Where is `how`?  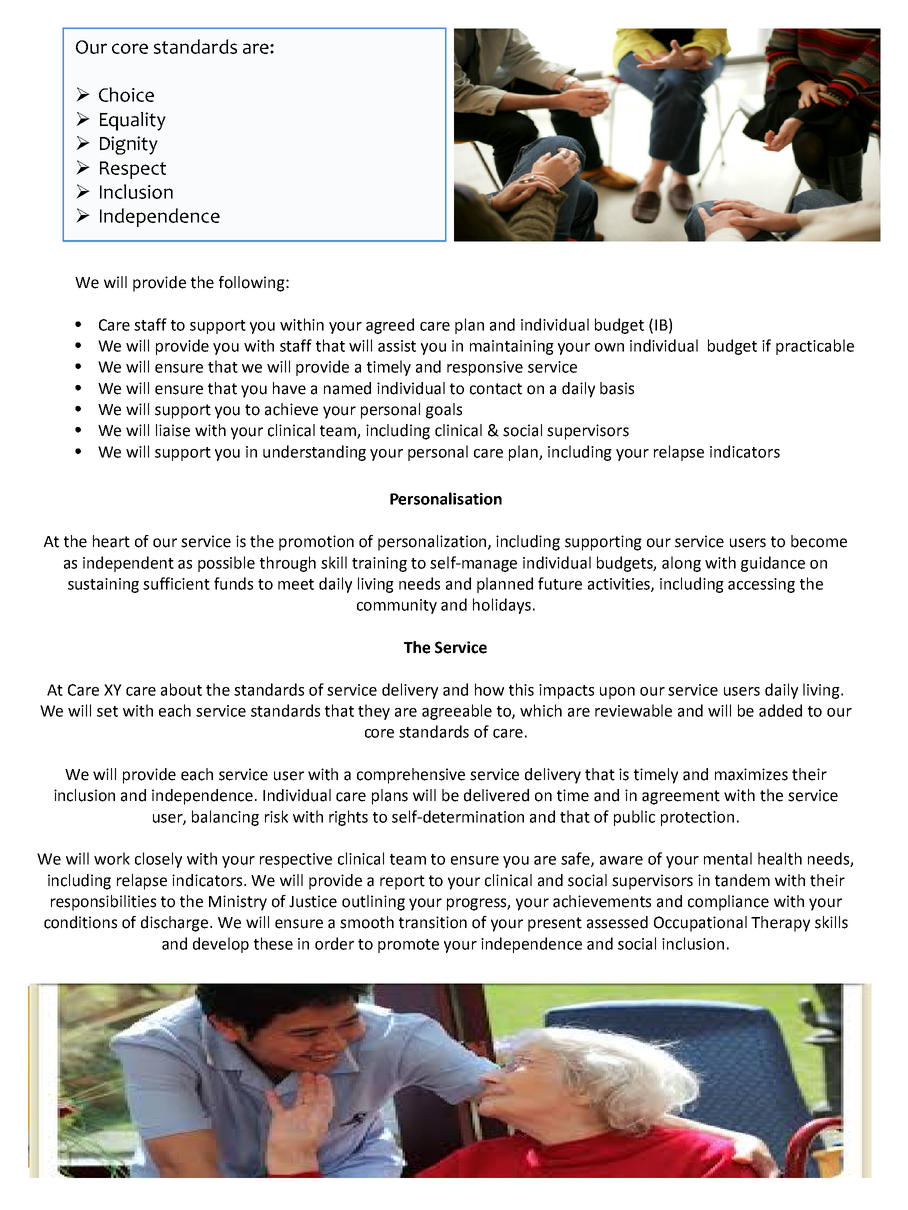
how is located at coordinates (489, 689).
